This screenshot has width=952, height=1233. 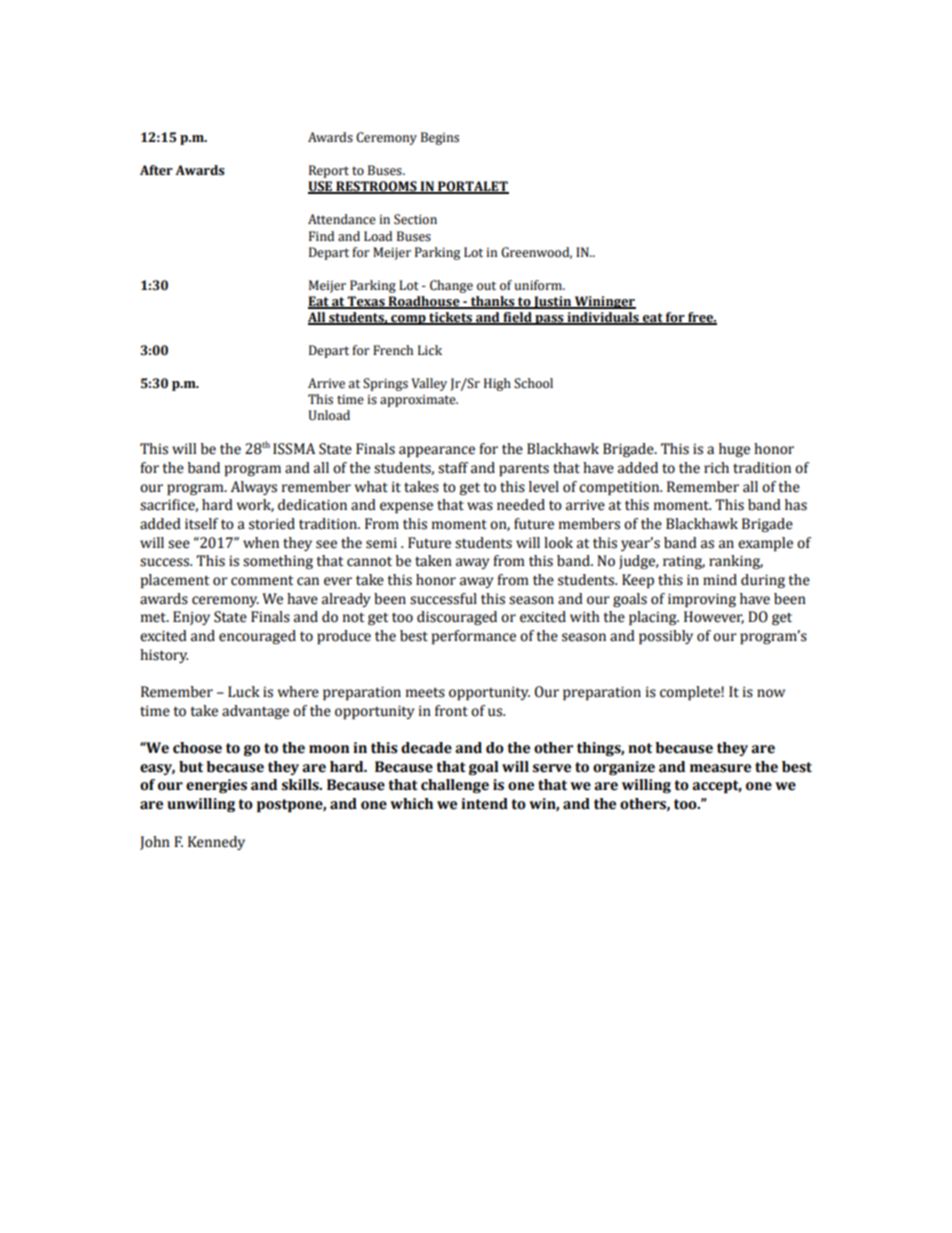 I want to click on tickets, so click(x=450, y=318).
